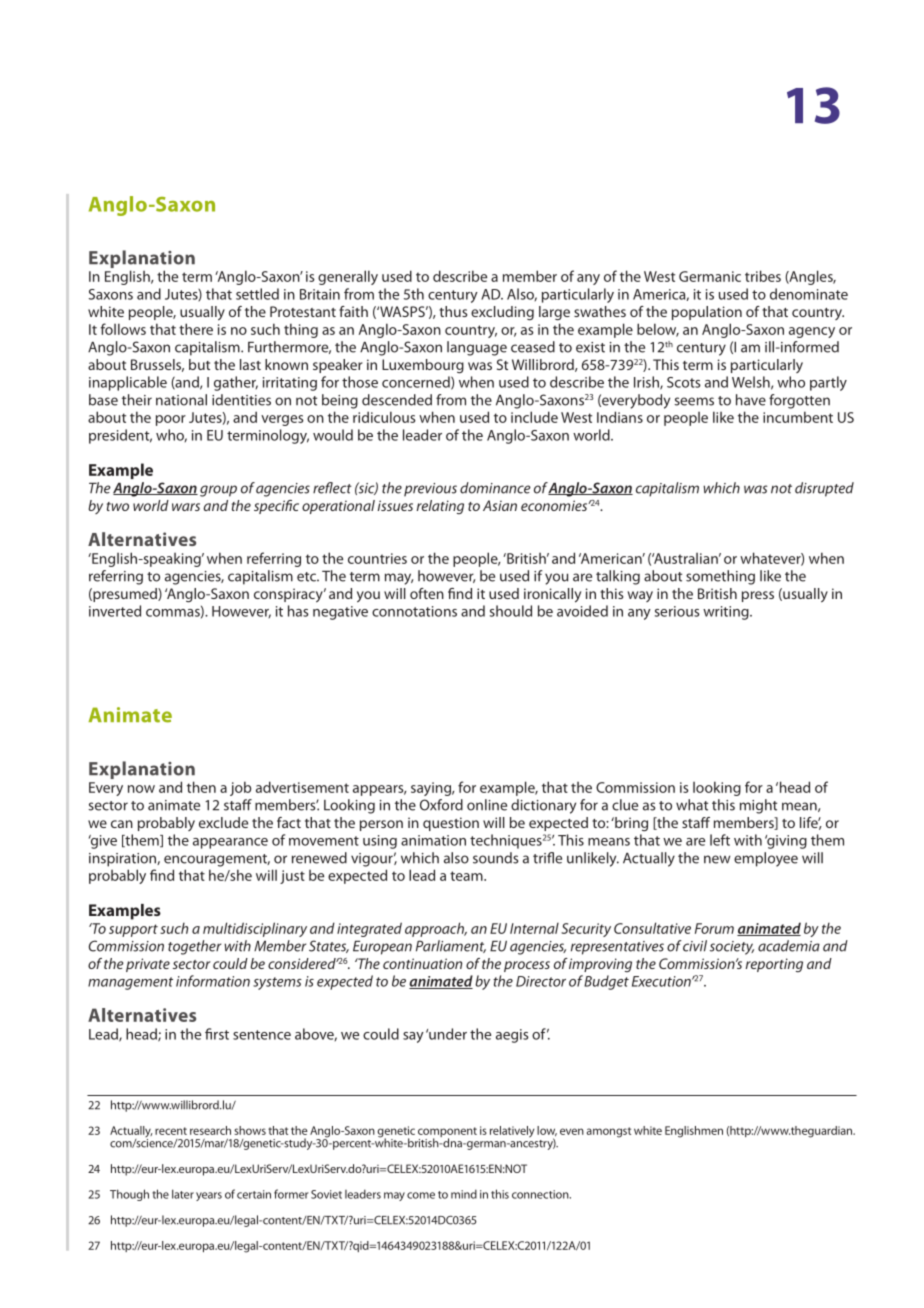  I want to click on mind, so click(464, 1194).
